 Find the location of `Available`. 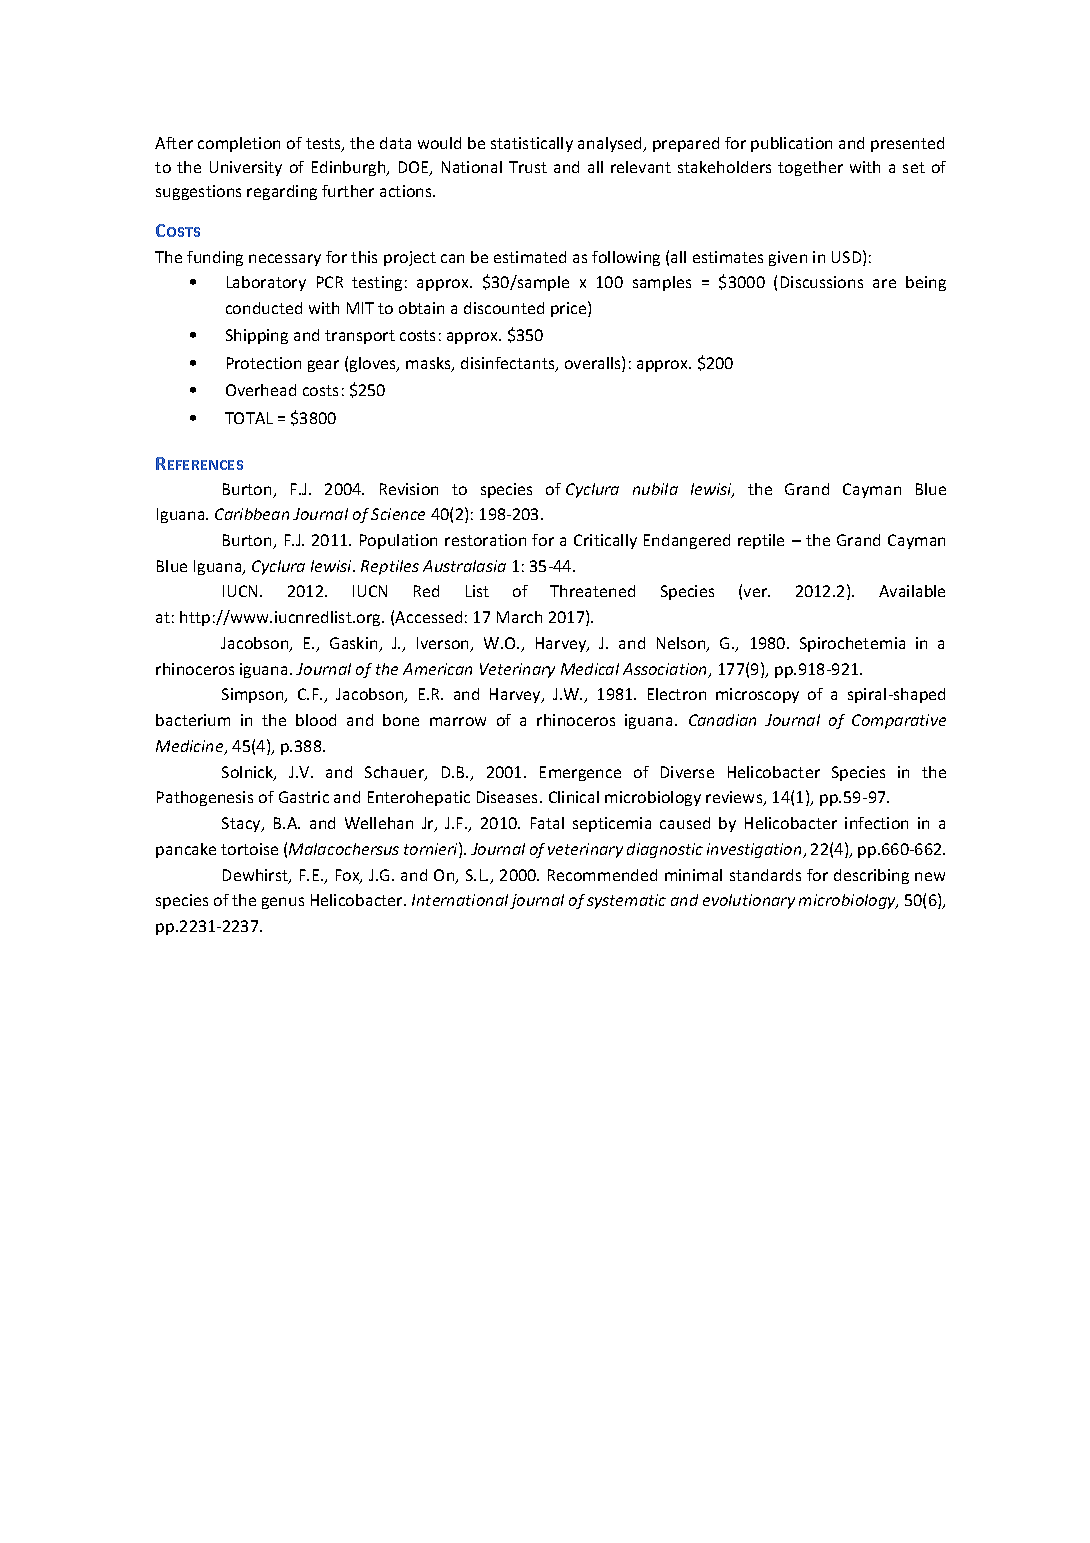

Available is located at coordinates (912, 591).
